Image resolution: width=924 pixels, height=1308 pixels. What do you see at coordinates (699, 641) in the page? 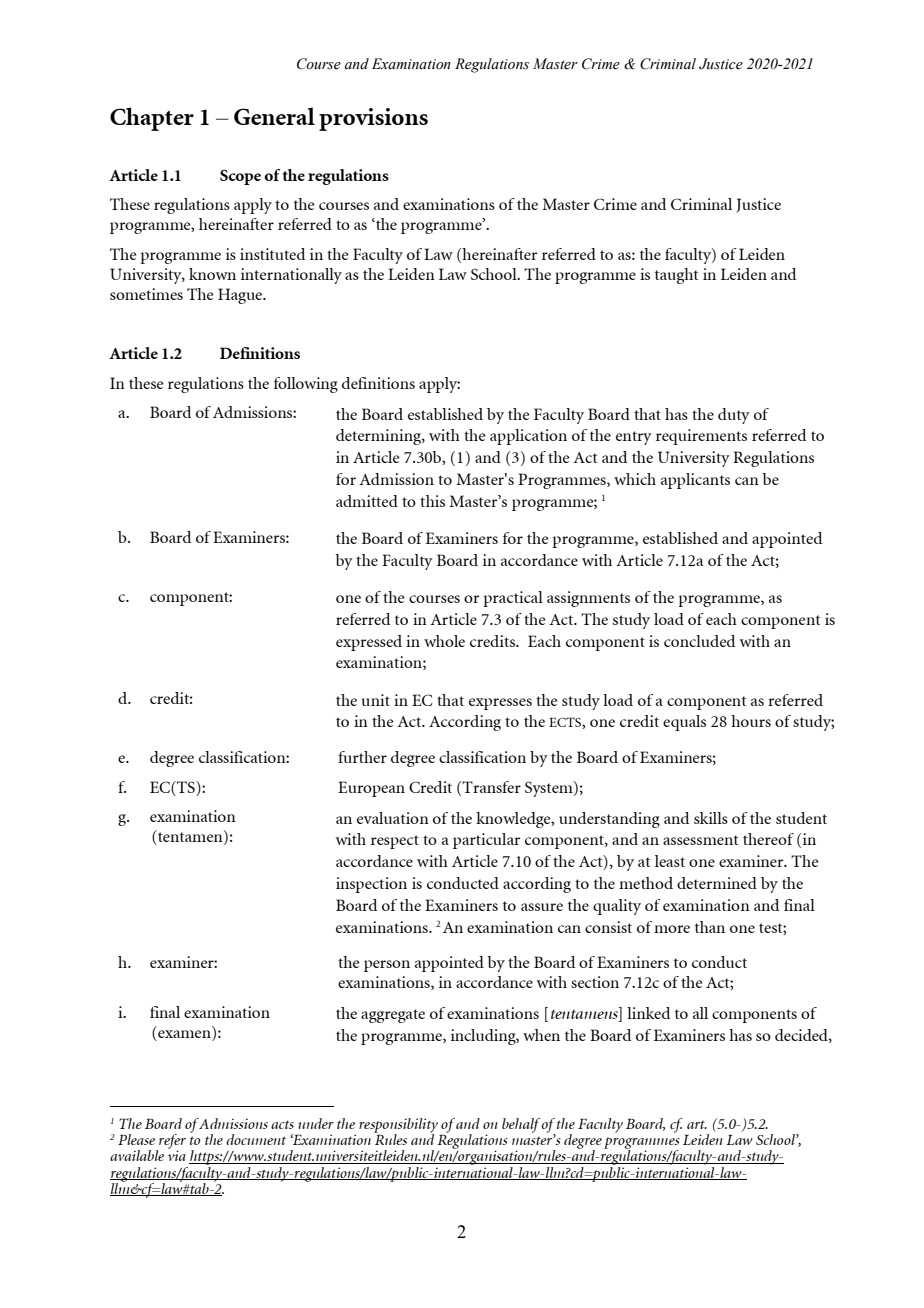
I see `concluded` at bounding box center [699, 641].
